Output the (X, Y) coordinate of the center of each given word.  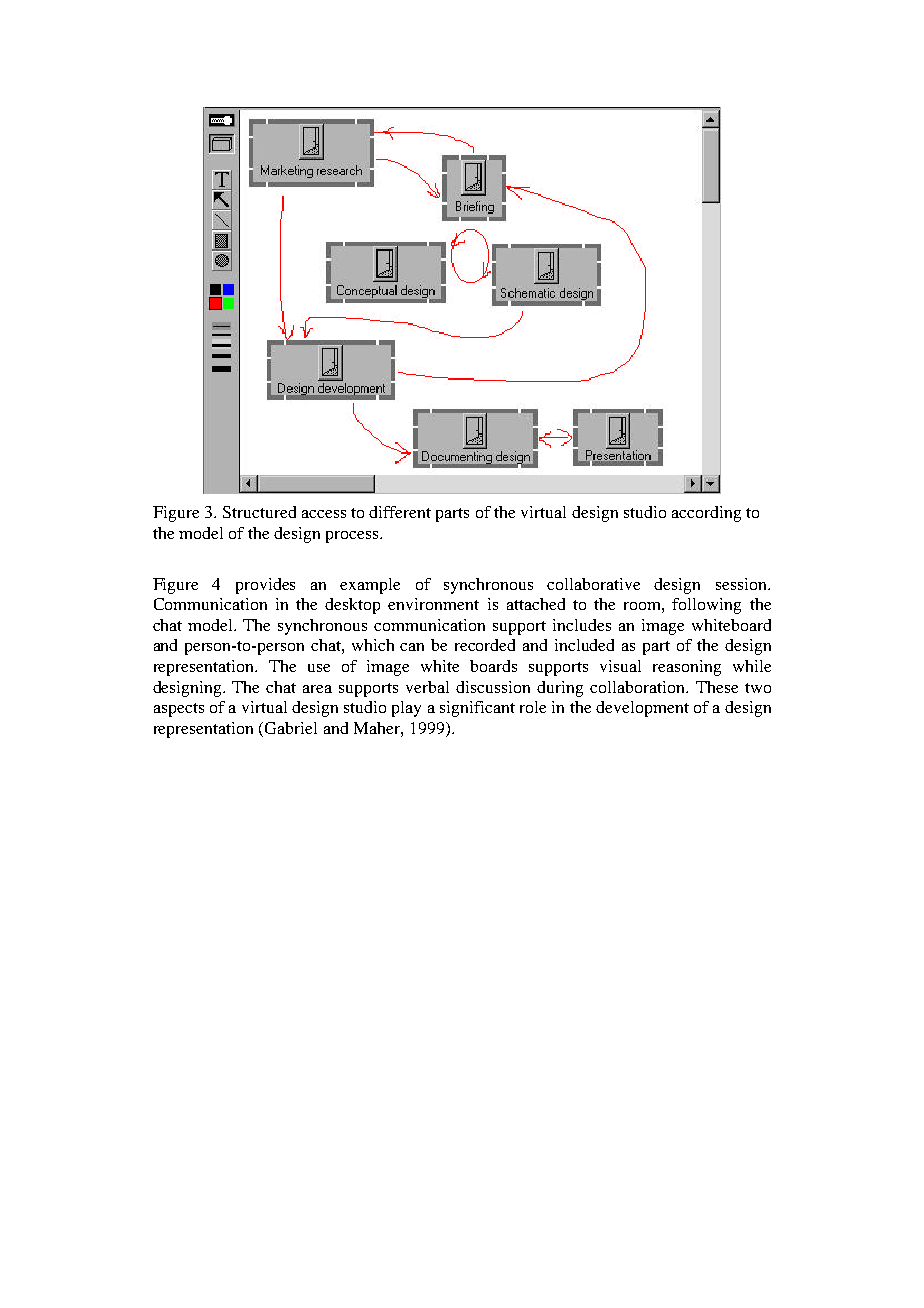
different (400, 512)
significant (477, 709)
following (706, 606)
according (706, 514)
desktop (352, 606)
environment (433, 604)
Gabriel (291, 728)
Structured (259, 512)
